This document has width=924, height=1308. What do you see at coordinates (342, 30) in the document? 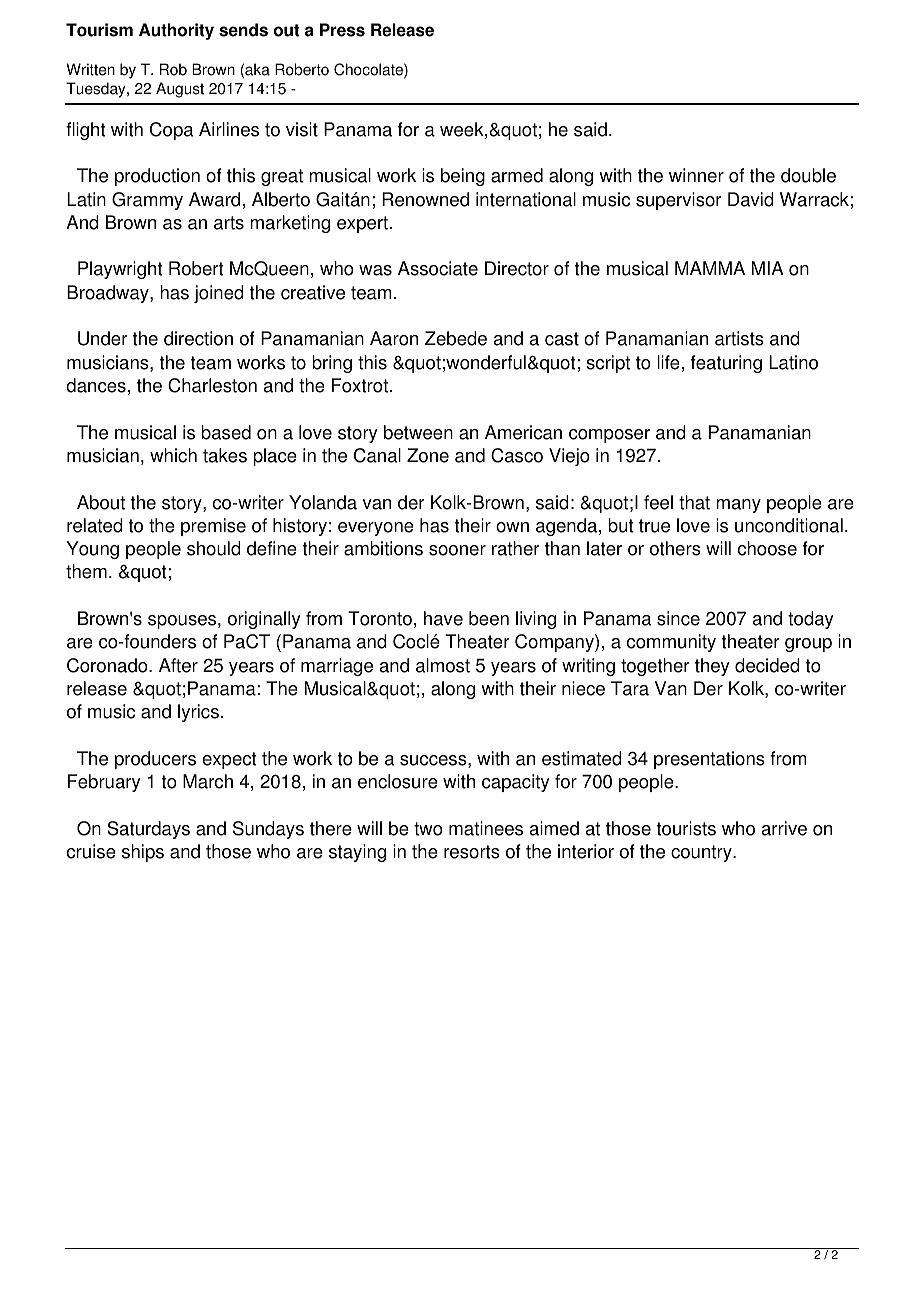
I see `Press` at bounding box center [342, 30].
